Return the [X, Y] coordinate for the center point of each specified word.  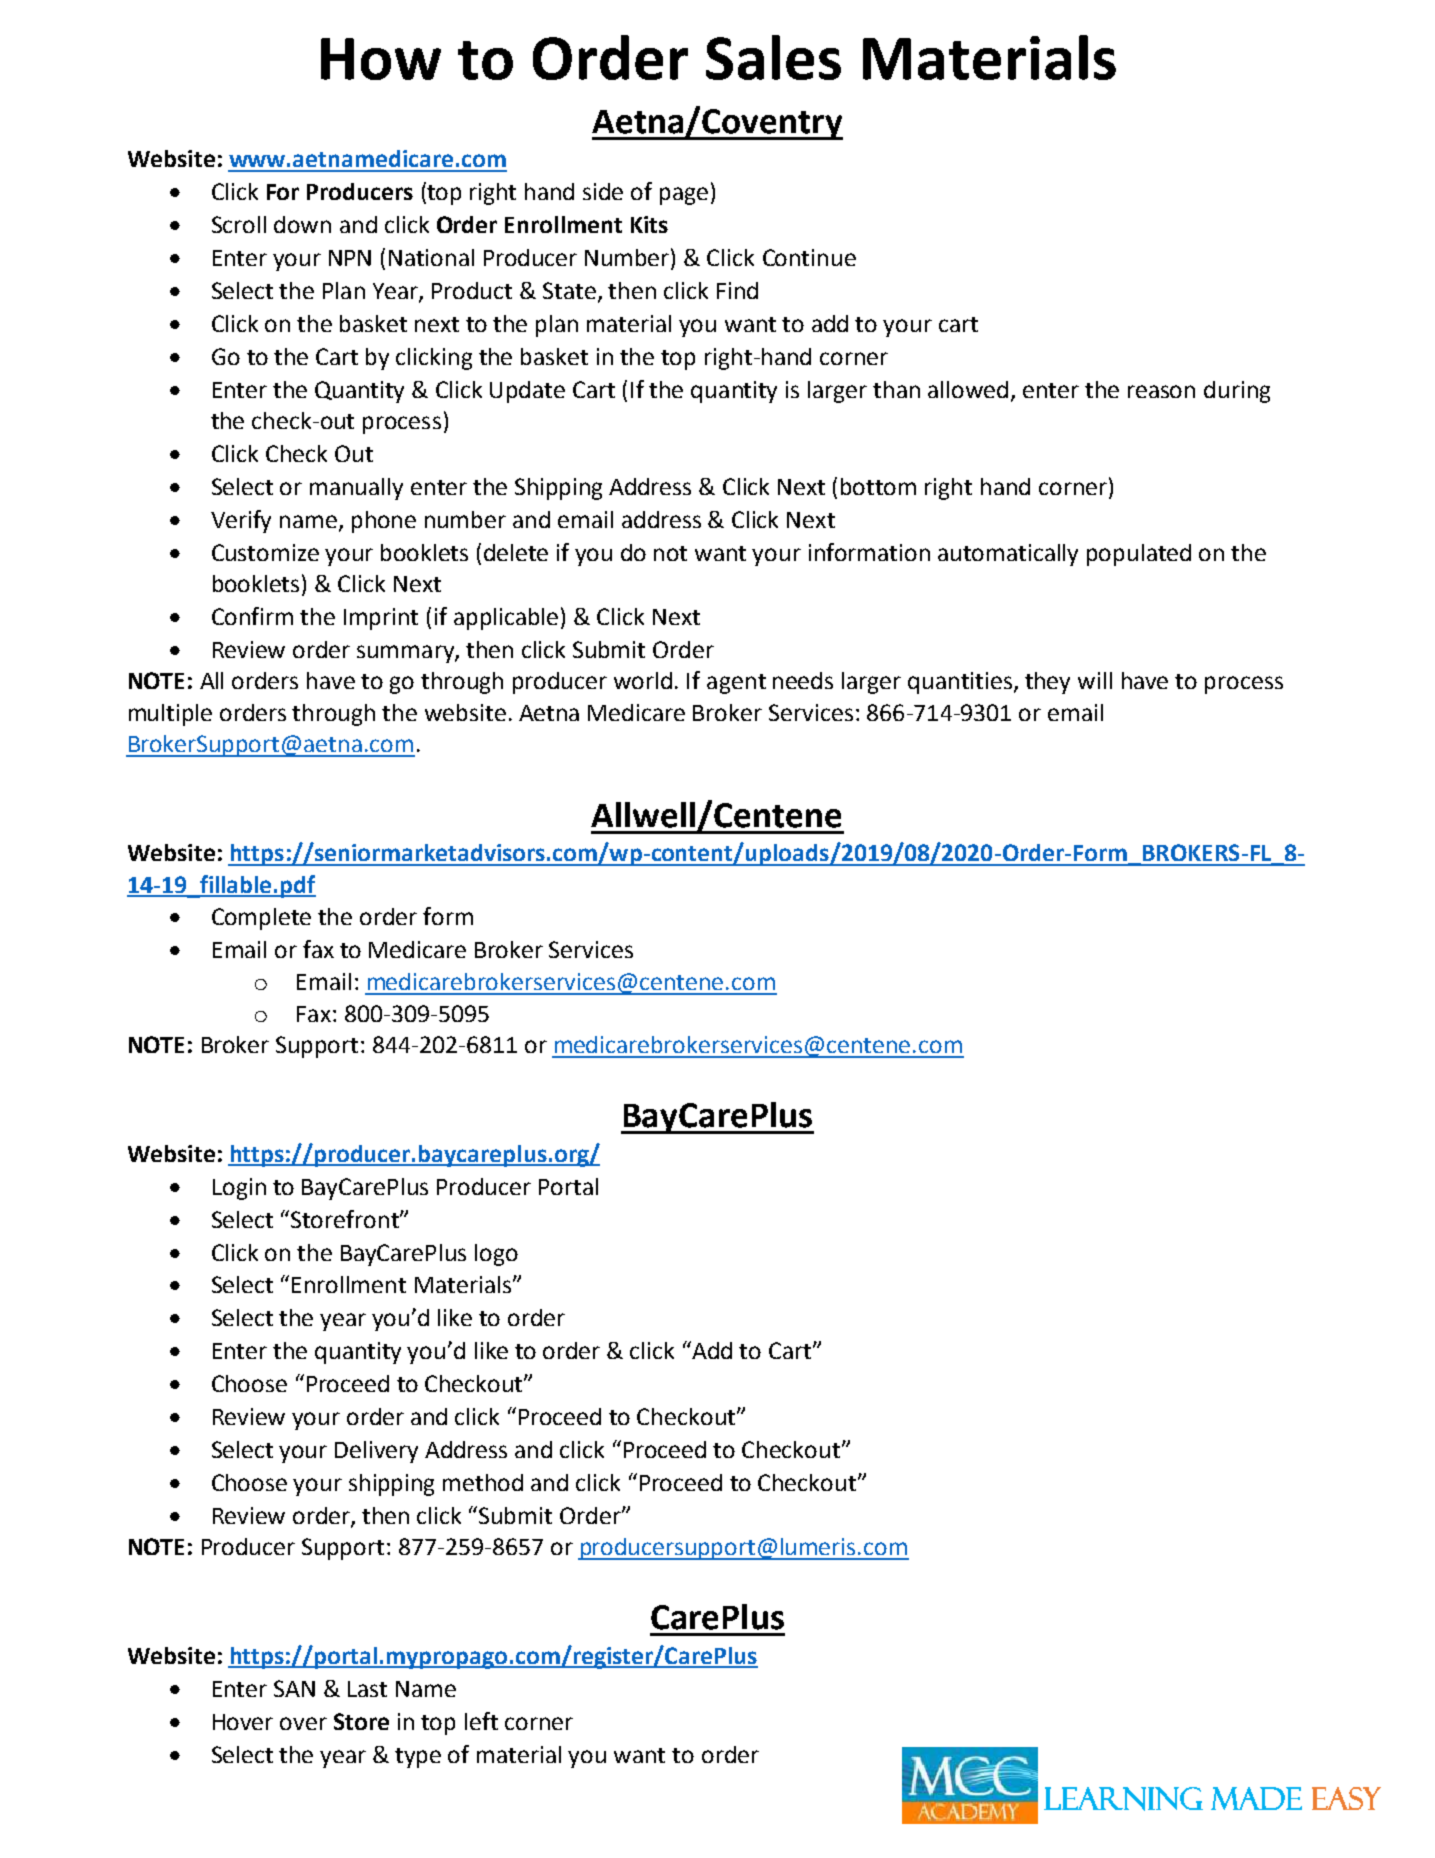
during [1237, 392]
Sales [773, 57]
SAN [294, 1688]
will [1095, 680]
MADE [1256, 1798]
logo [496, 1255]
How [381, 59]
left [481, 1721]
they [1047, 683]
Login [239, 1189]
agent [736, 684]
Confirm [252, 616]
